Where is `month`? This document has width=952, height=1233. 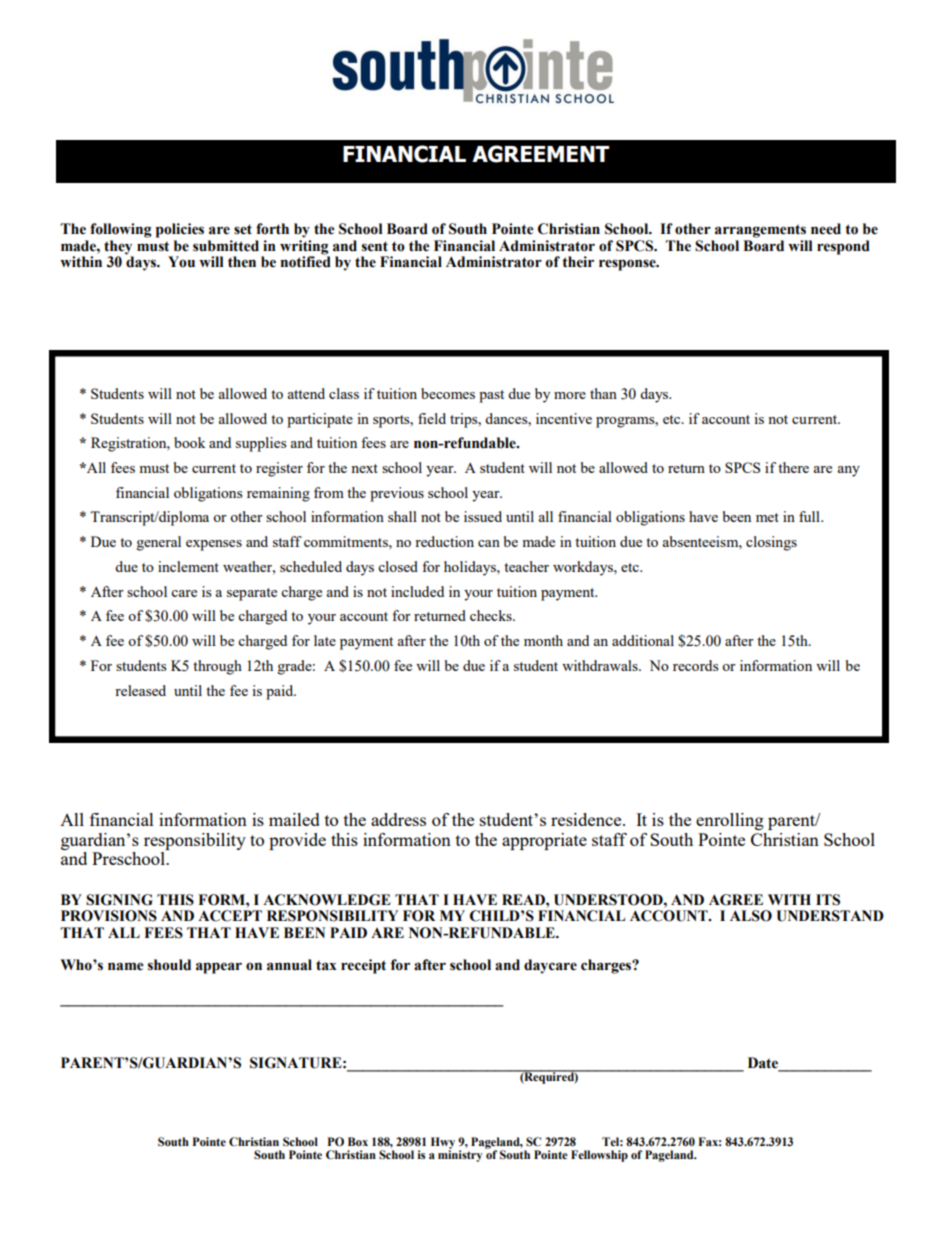 month is located at coordinates (543, 640).
